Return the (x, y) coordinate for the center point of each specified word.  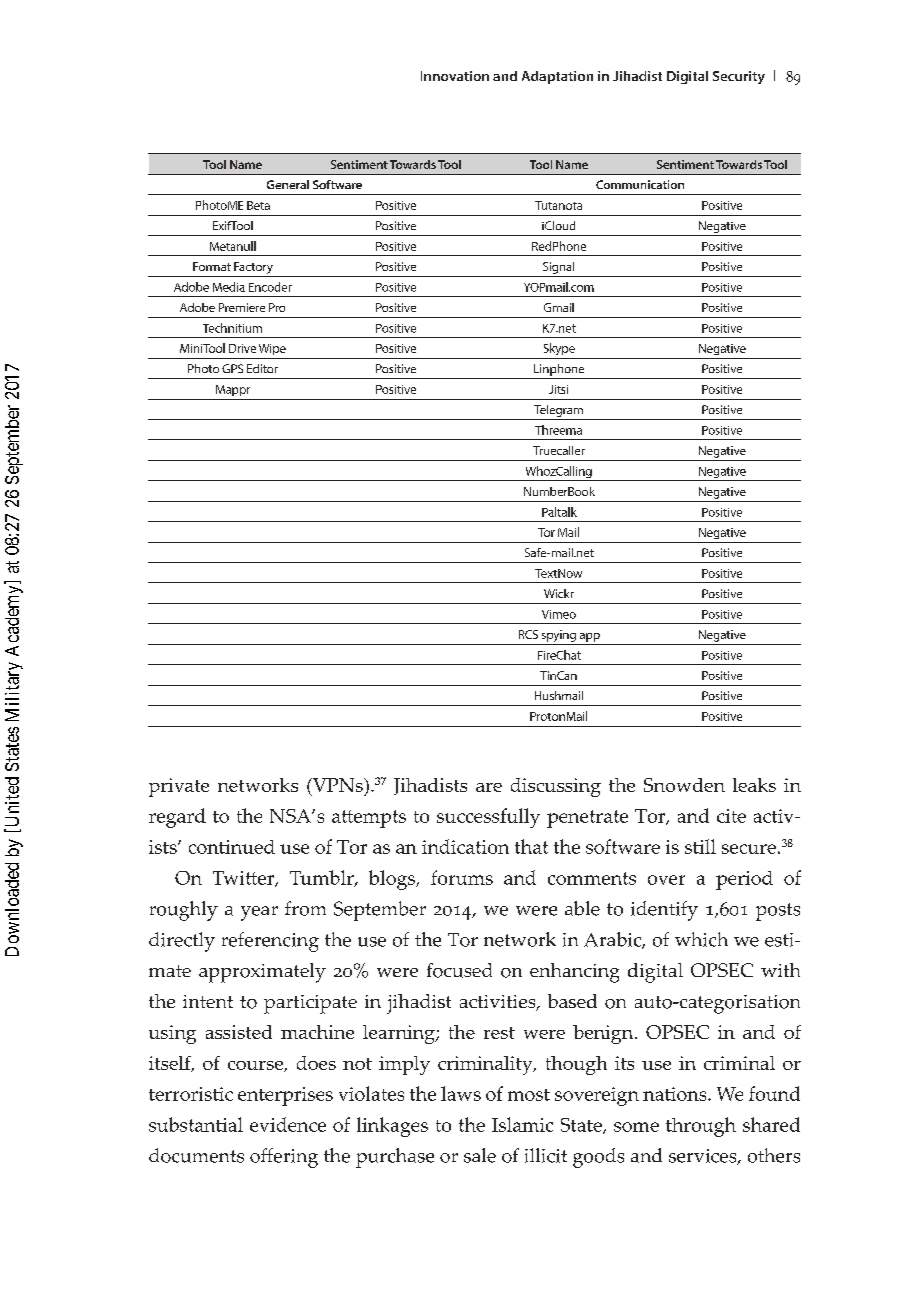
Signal (558, 268)
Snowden (684, 785)
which (701, 939)
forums (462, 877)
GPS (232, 368)
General (288, 184)
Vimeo (559, 614)
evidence (288, 1124)
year (259, 913)
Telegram (558, 411)
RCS (528, 634)
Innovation (455, 76)
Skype (559, 349)
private (179, 787)
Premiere (242, 307)
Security (739, 77)
